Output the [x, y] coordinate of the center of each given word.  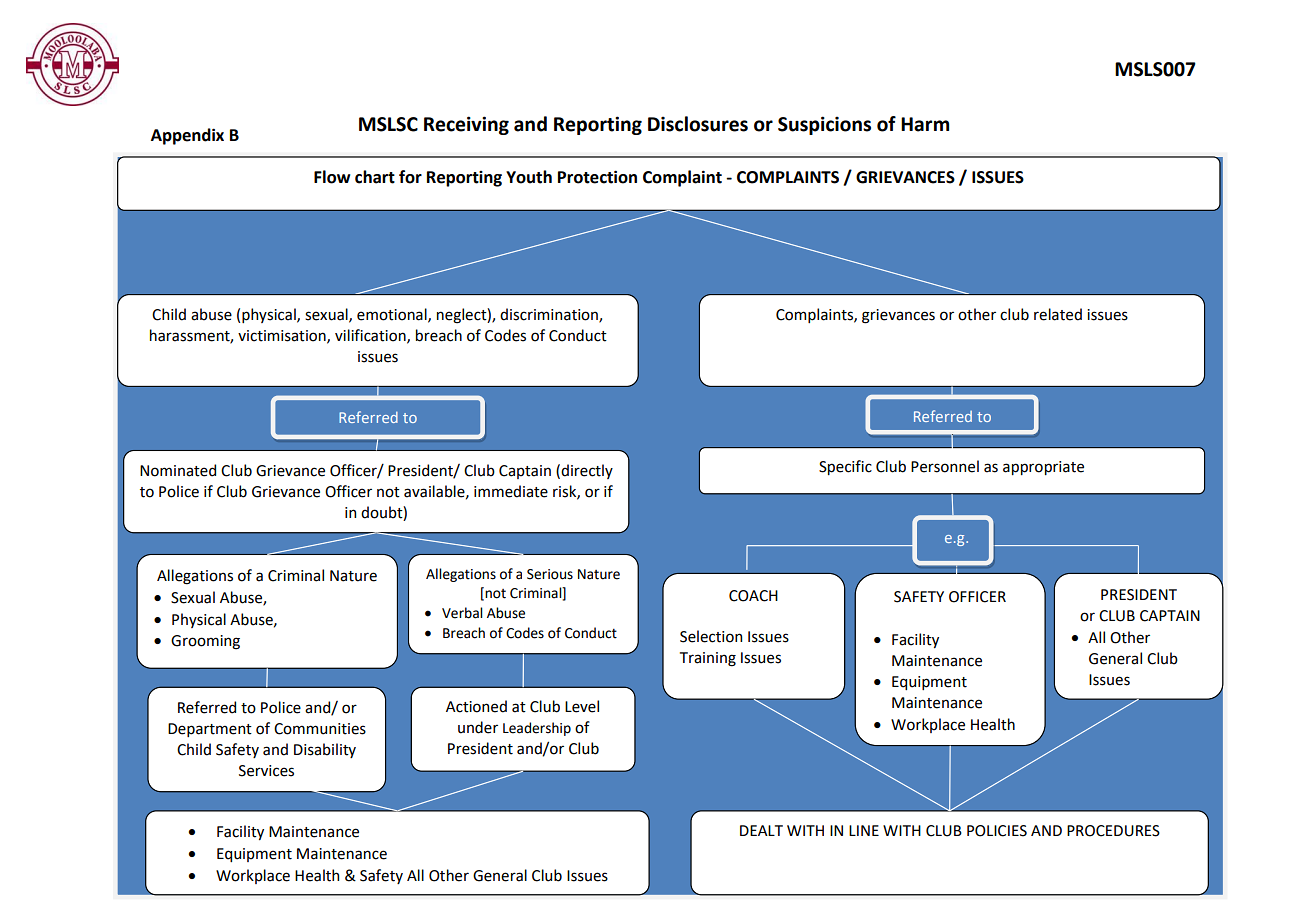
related [1058, 314]
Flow [332, 177]
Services [266, 771]
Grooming [205, 642]
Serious [550, 574]
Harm [925, 124]
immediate [511, 491]
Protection [597, 177]
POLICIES [997, 831]
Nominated [178, 470]
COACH [753, 596]
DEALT [761, 830]
